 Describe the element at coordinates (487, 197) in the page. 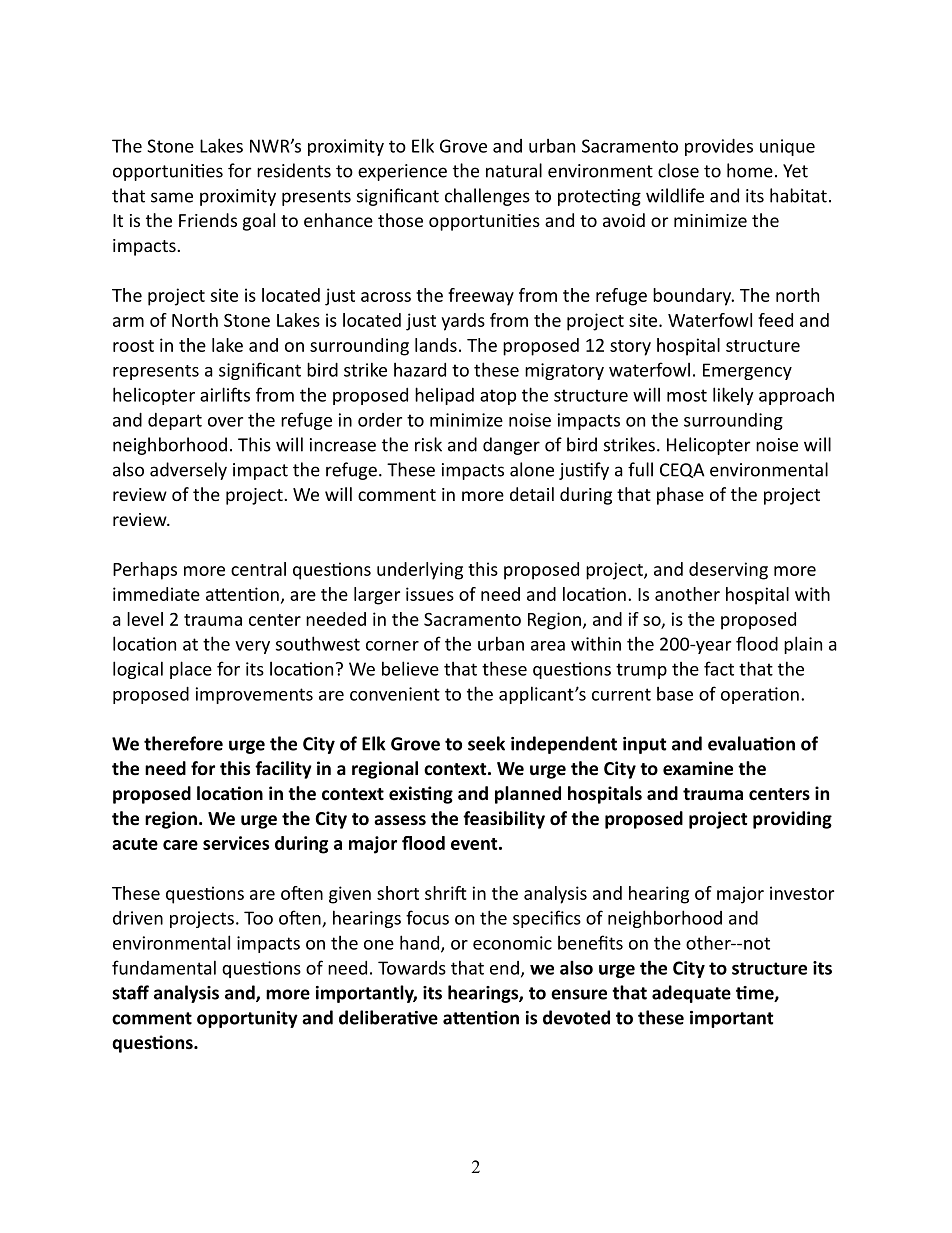

I see `challenges` at that location.
